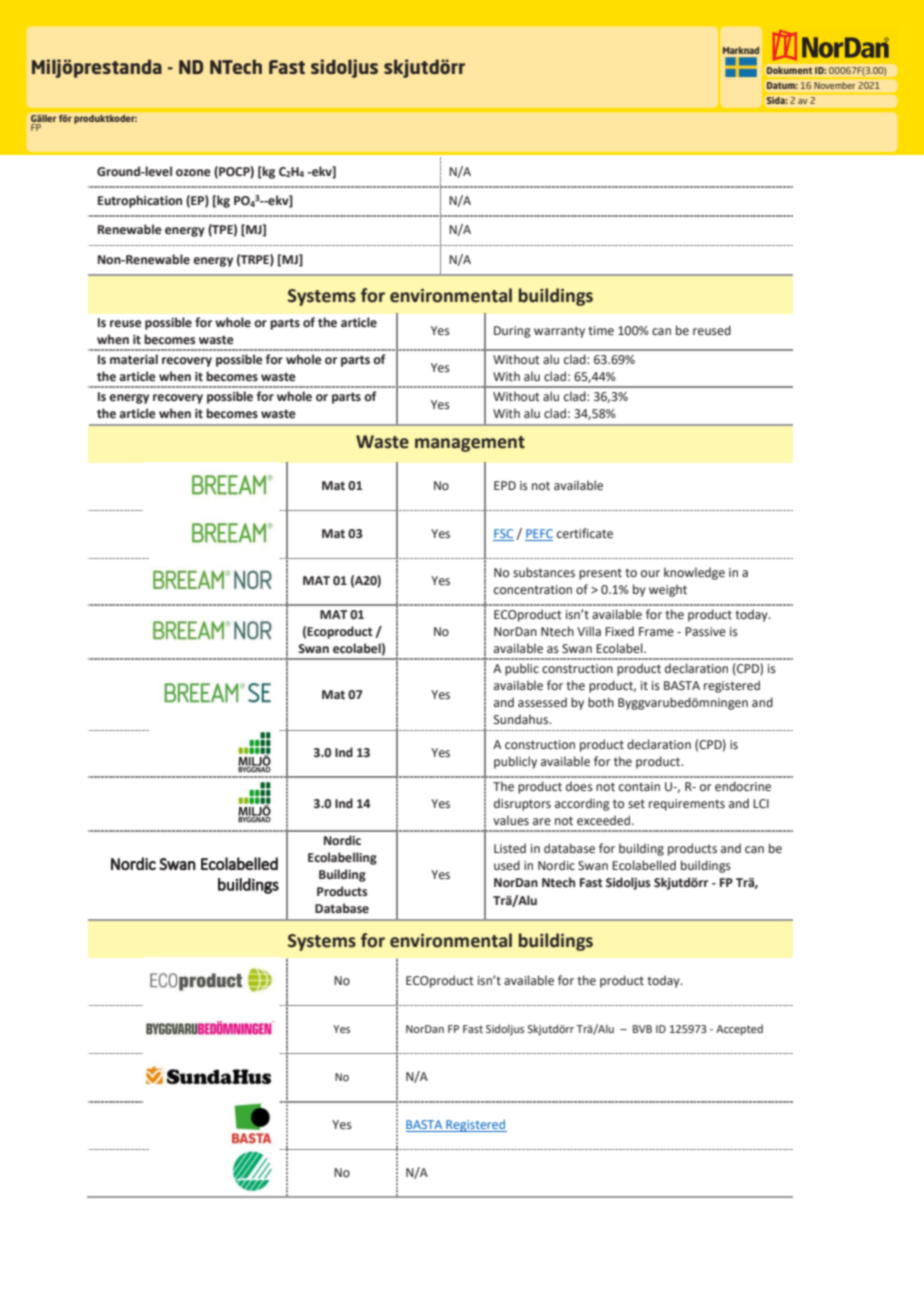  Describe the element at coordinates (503, 535) in the image. I see `FSC` at that location.
